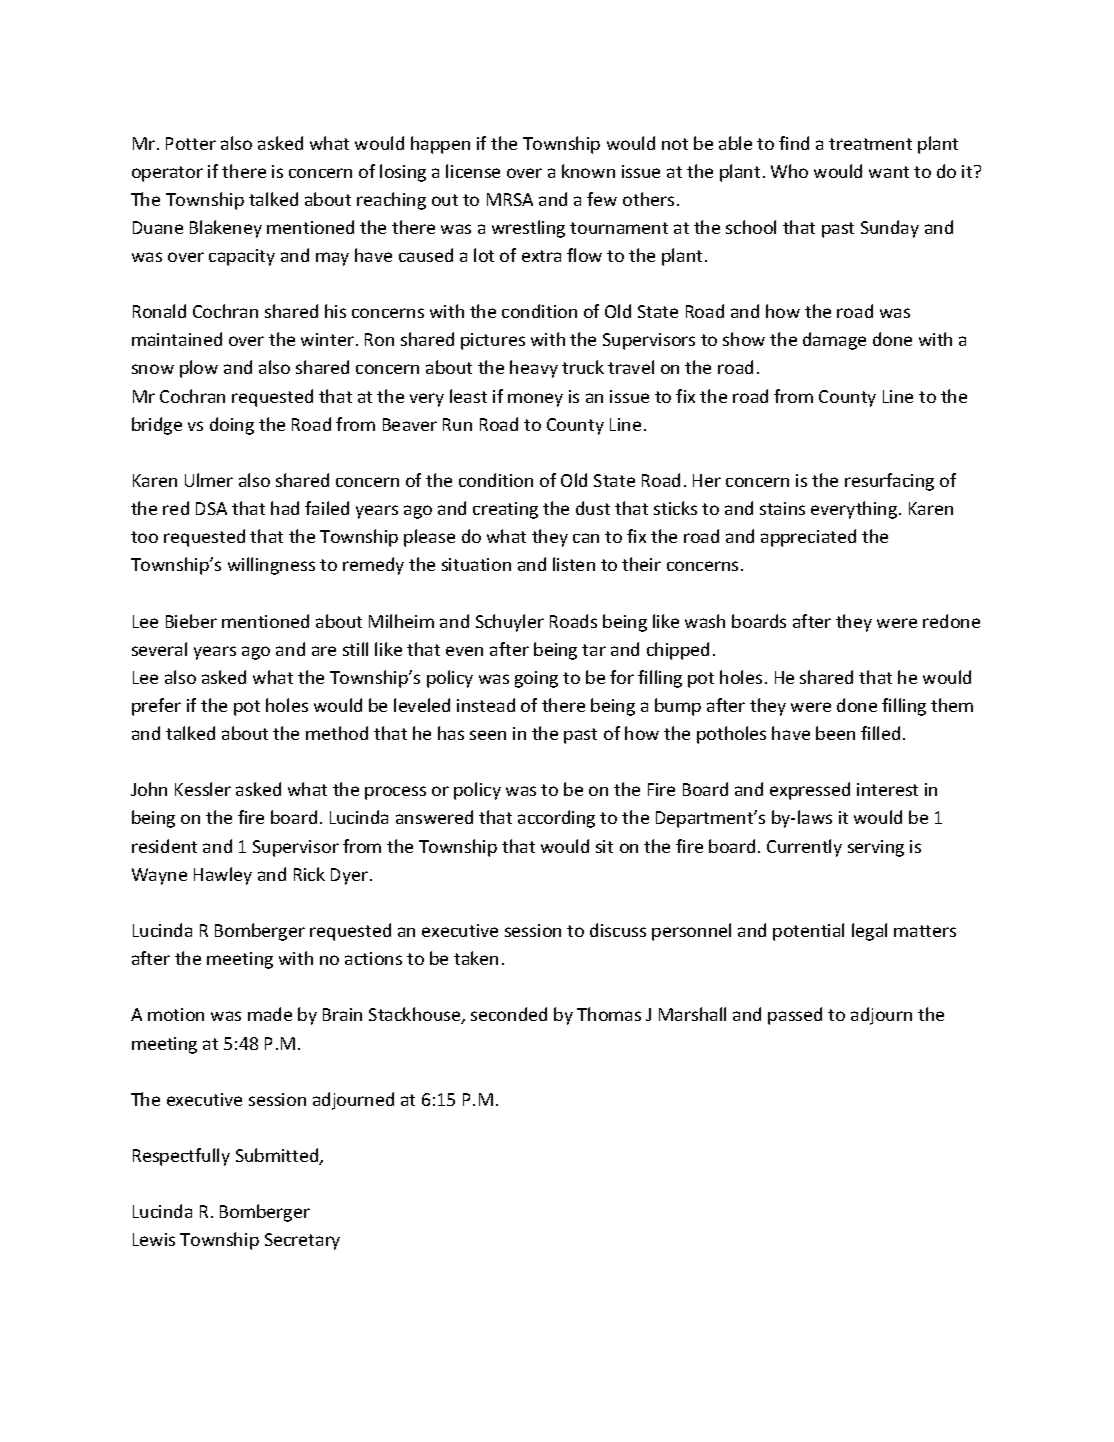  I want to click on been, so click(835, 733).
